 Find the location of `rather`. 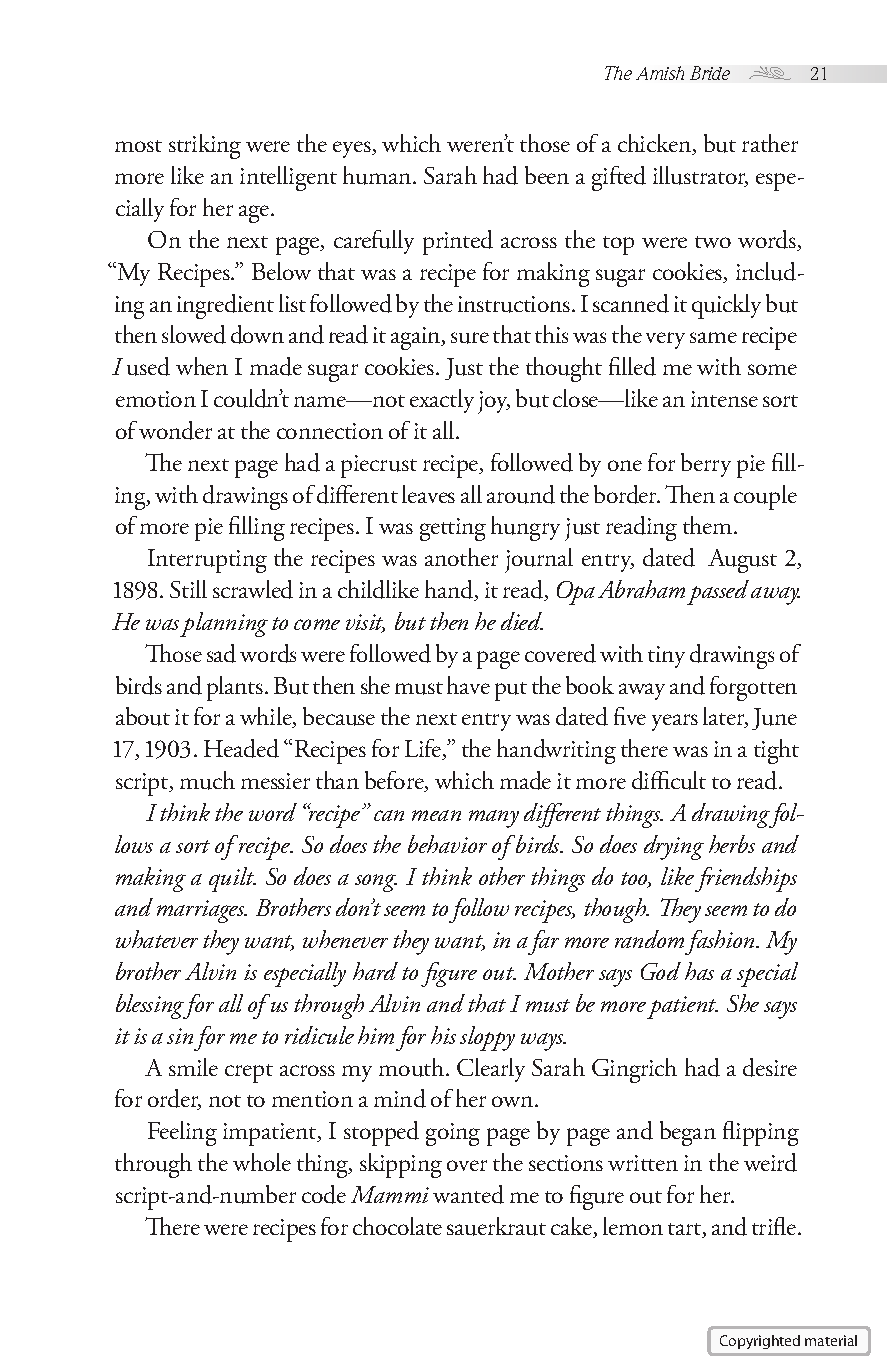

rather is located at coordinates (770, 143).
